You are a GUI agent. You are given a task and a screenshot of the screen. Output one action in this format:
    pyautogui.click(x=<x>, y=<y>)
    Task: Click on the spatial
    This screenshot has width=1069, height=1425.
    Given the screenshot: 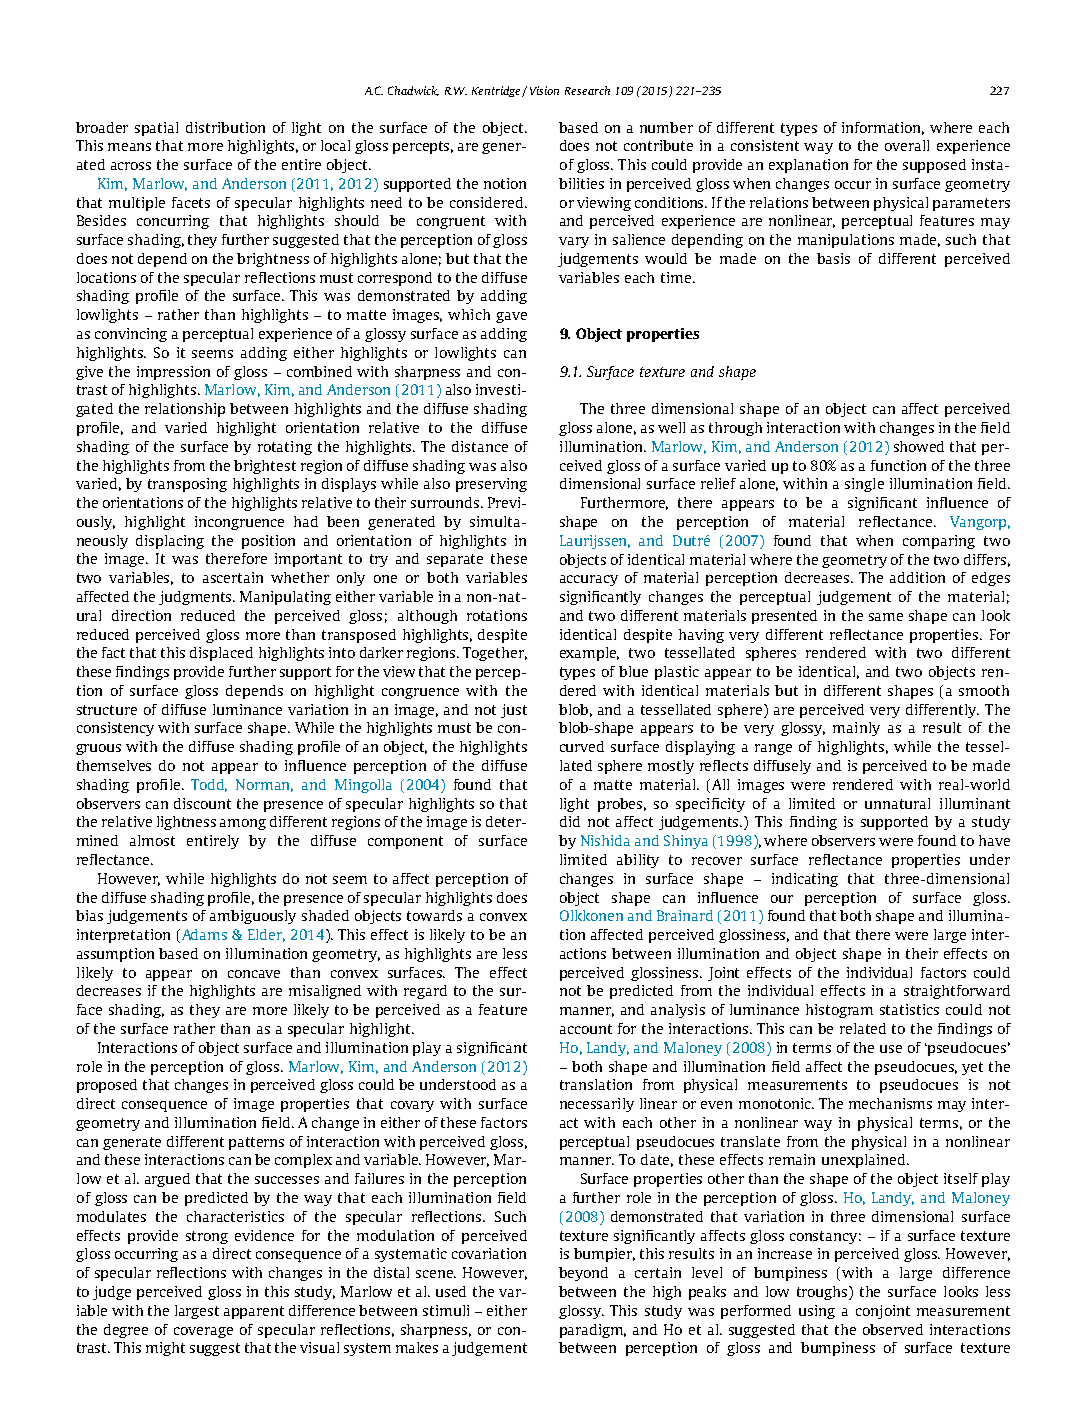 What is the action you would take?
    pyautogui.click(x=156, y=129)
